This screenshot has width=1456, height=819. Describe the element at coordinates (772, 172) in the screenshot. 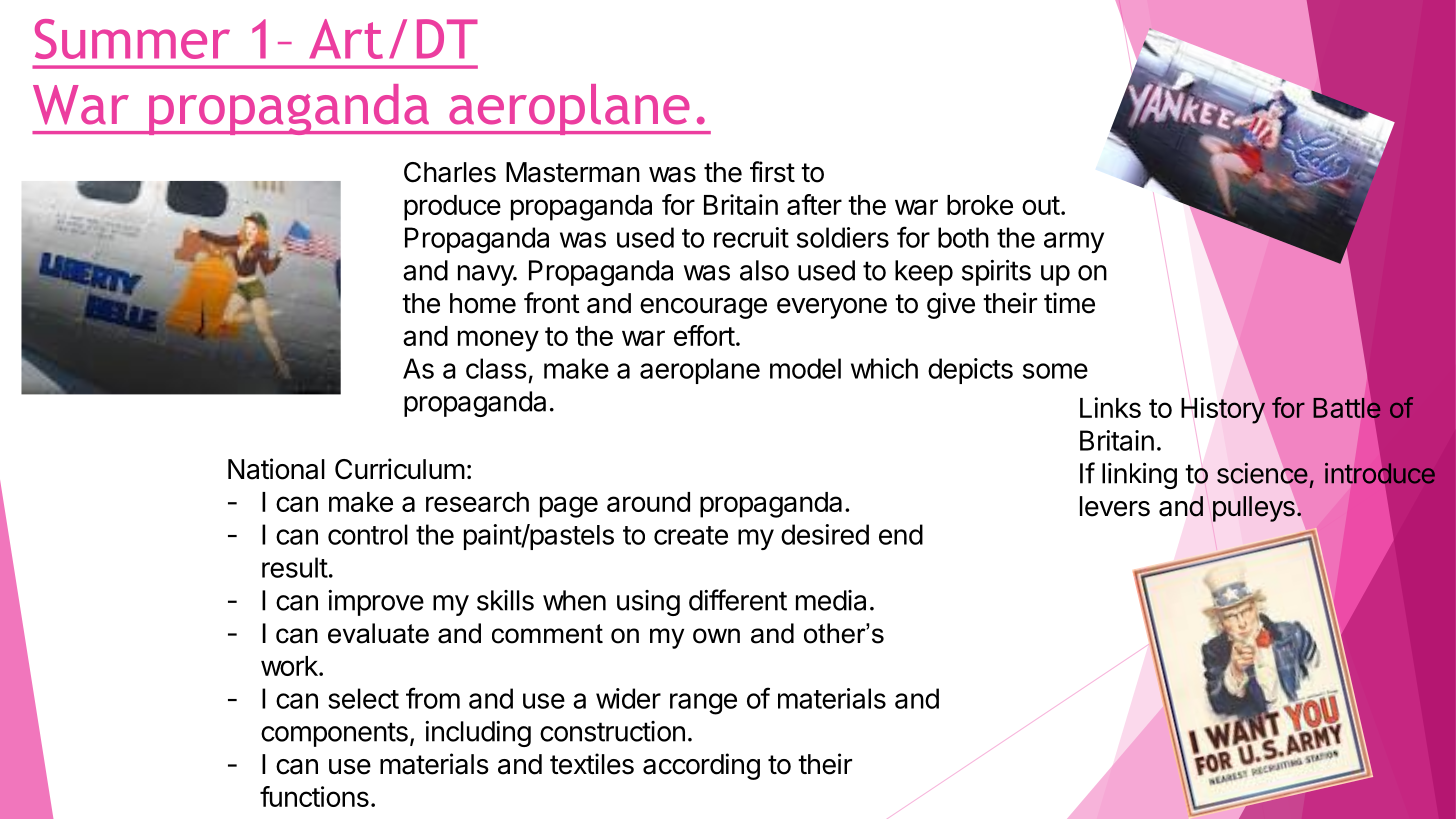

I see `first` at that location.
